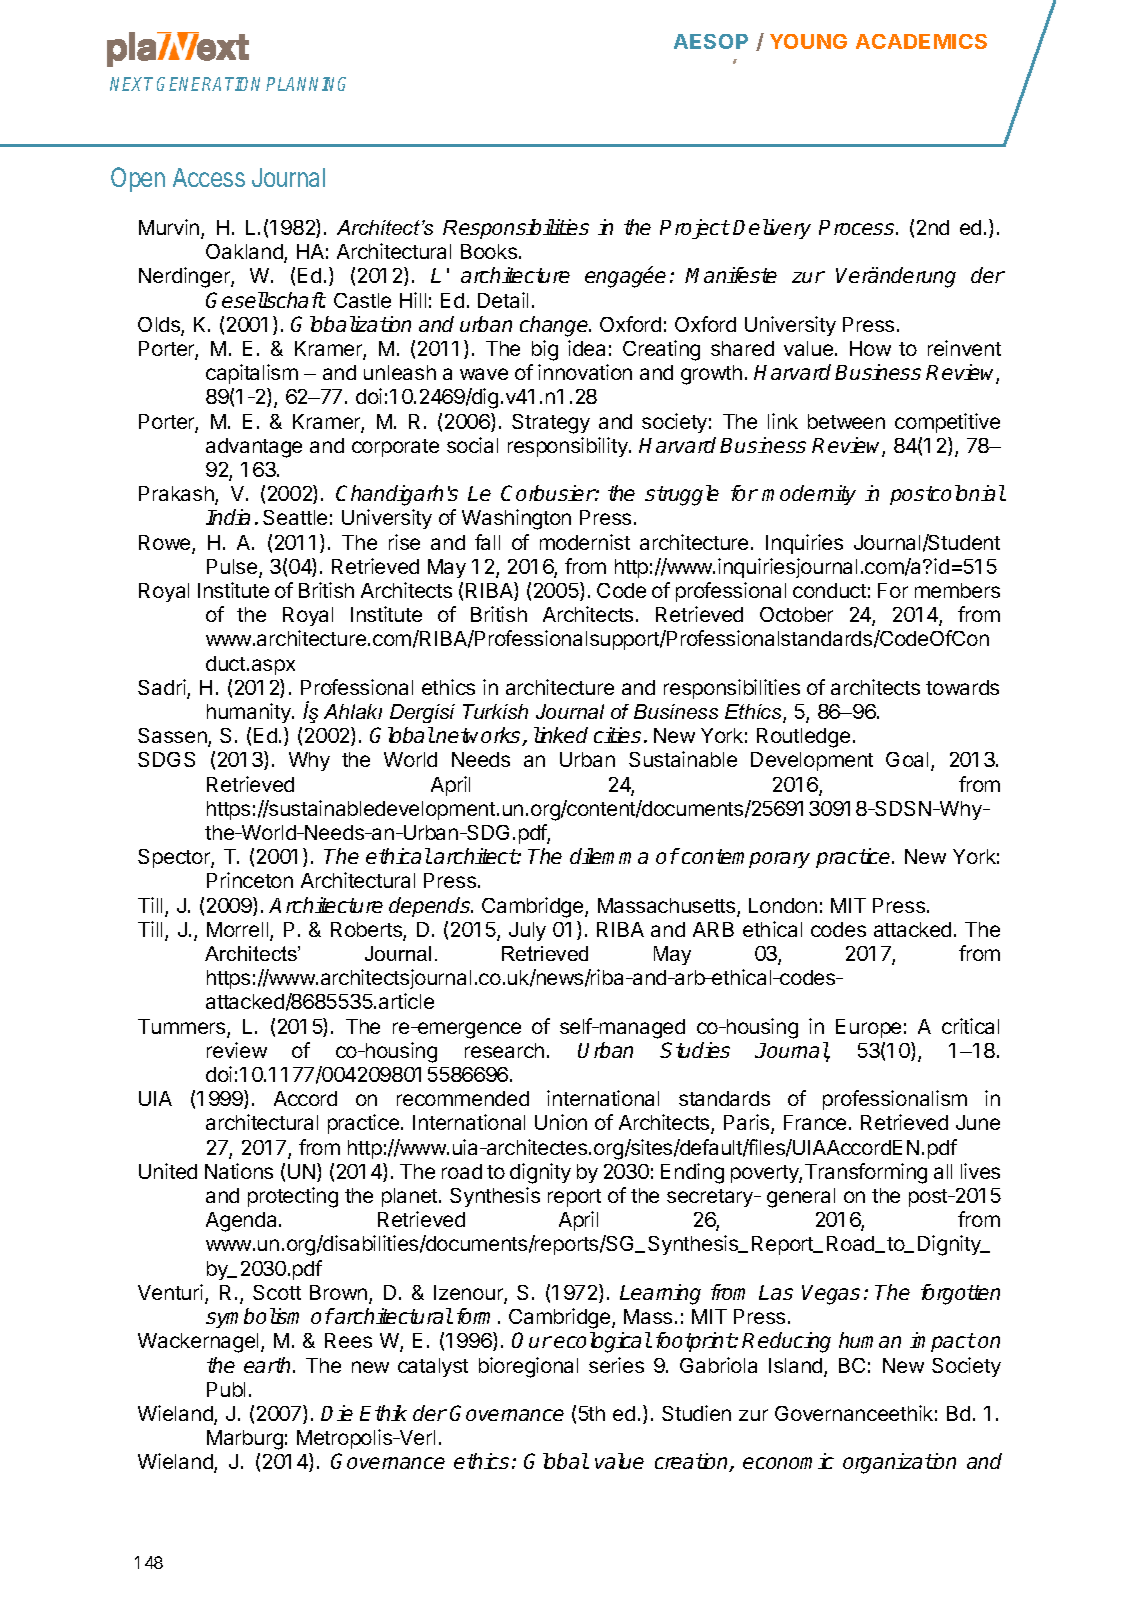  Describe the element at coordinates (245, 1440) in the document. I see `Marburg` at that location.
